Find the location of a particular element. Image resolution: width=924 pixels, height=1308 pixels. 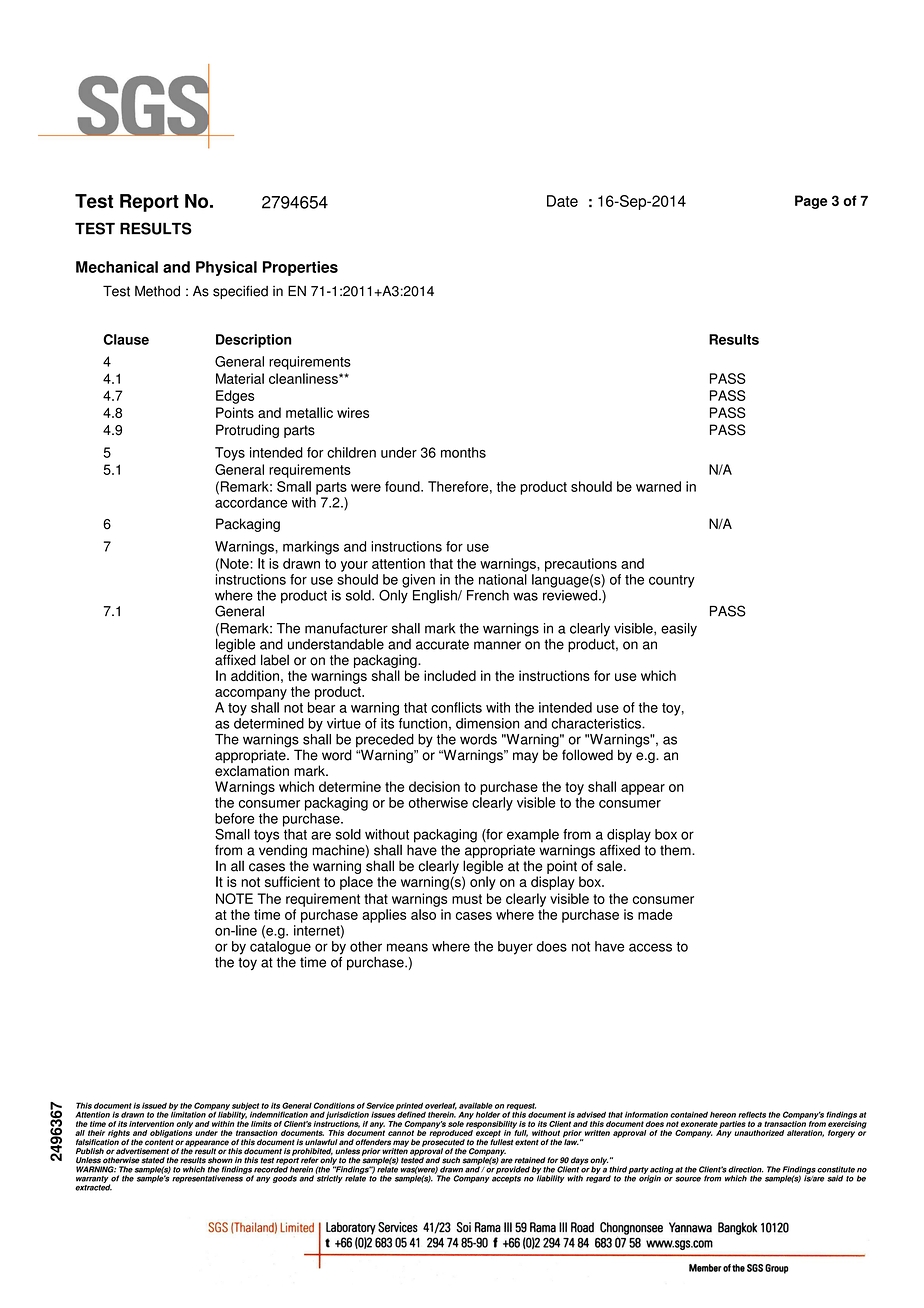

accordance is located at coordinates (251, 502).
